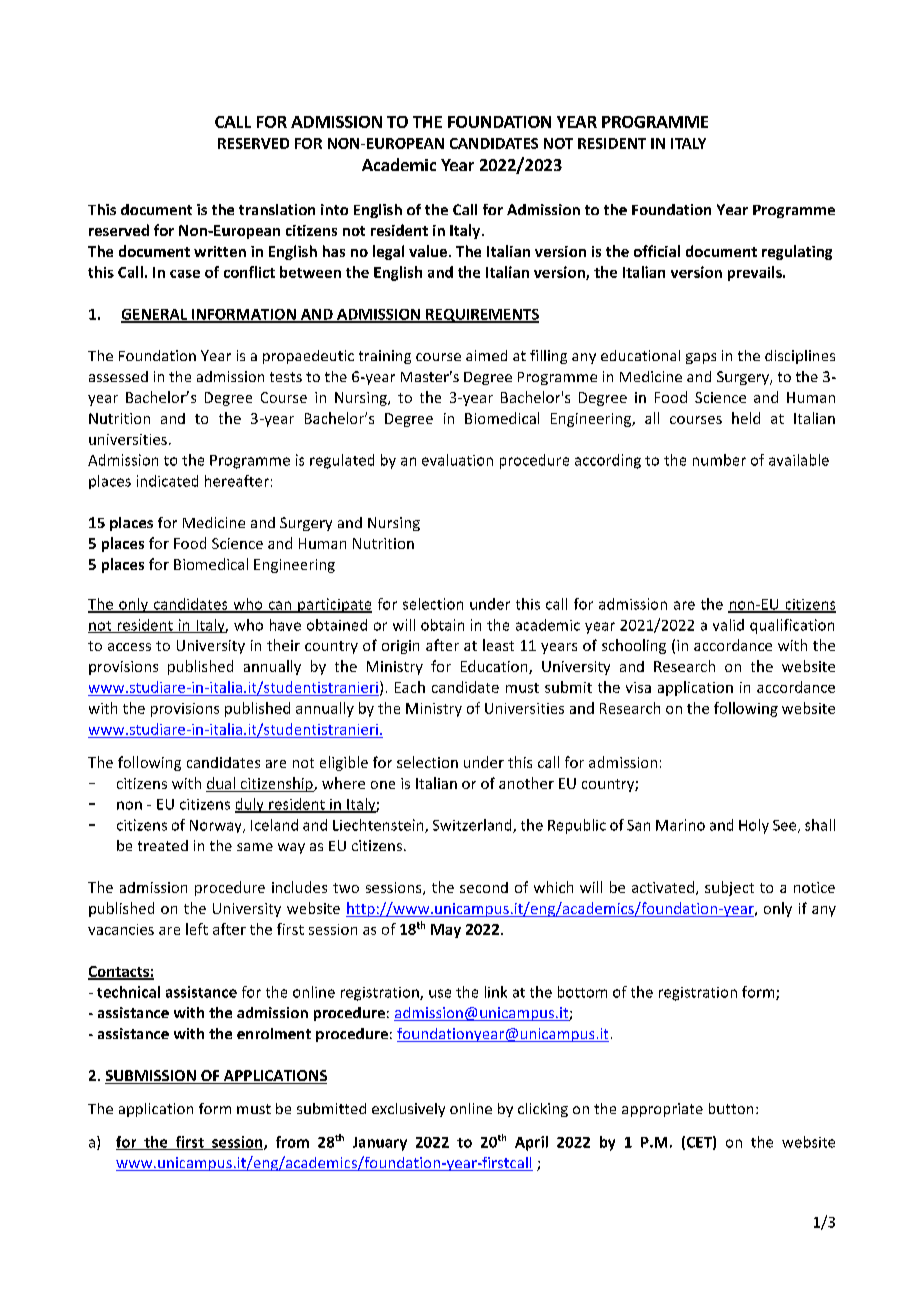 Image resolution: width=924 pixels, height=1308 pixels. Describe the element at coordinates (220, 251) in the screenshot. I see `written` at that location.
